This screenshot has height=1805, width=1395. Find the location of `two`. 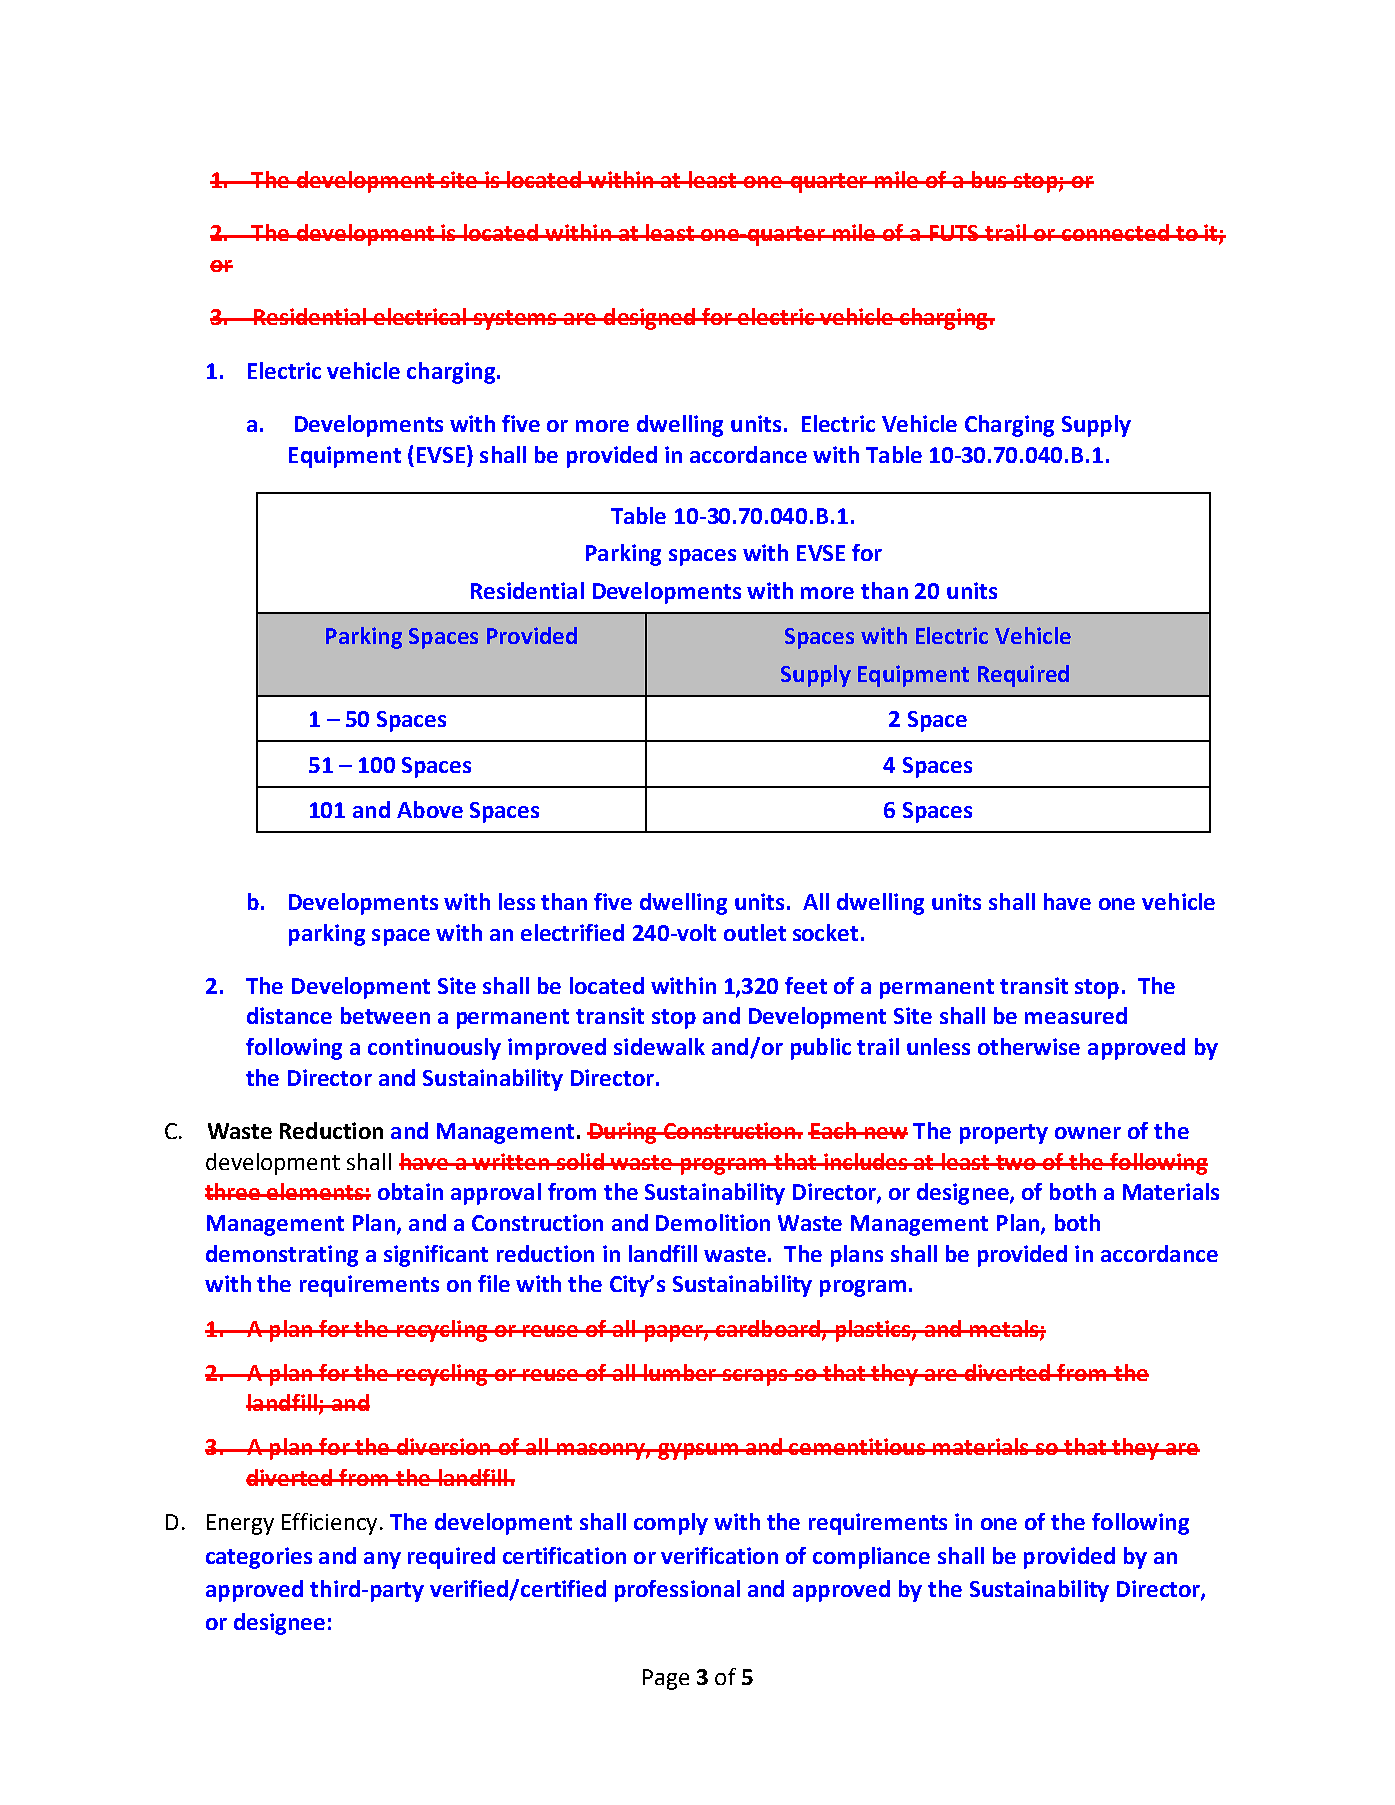

two is located at coordinates (1016, 1162).
